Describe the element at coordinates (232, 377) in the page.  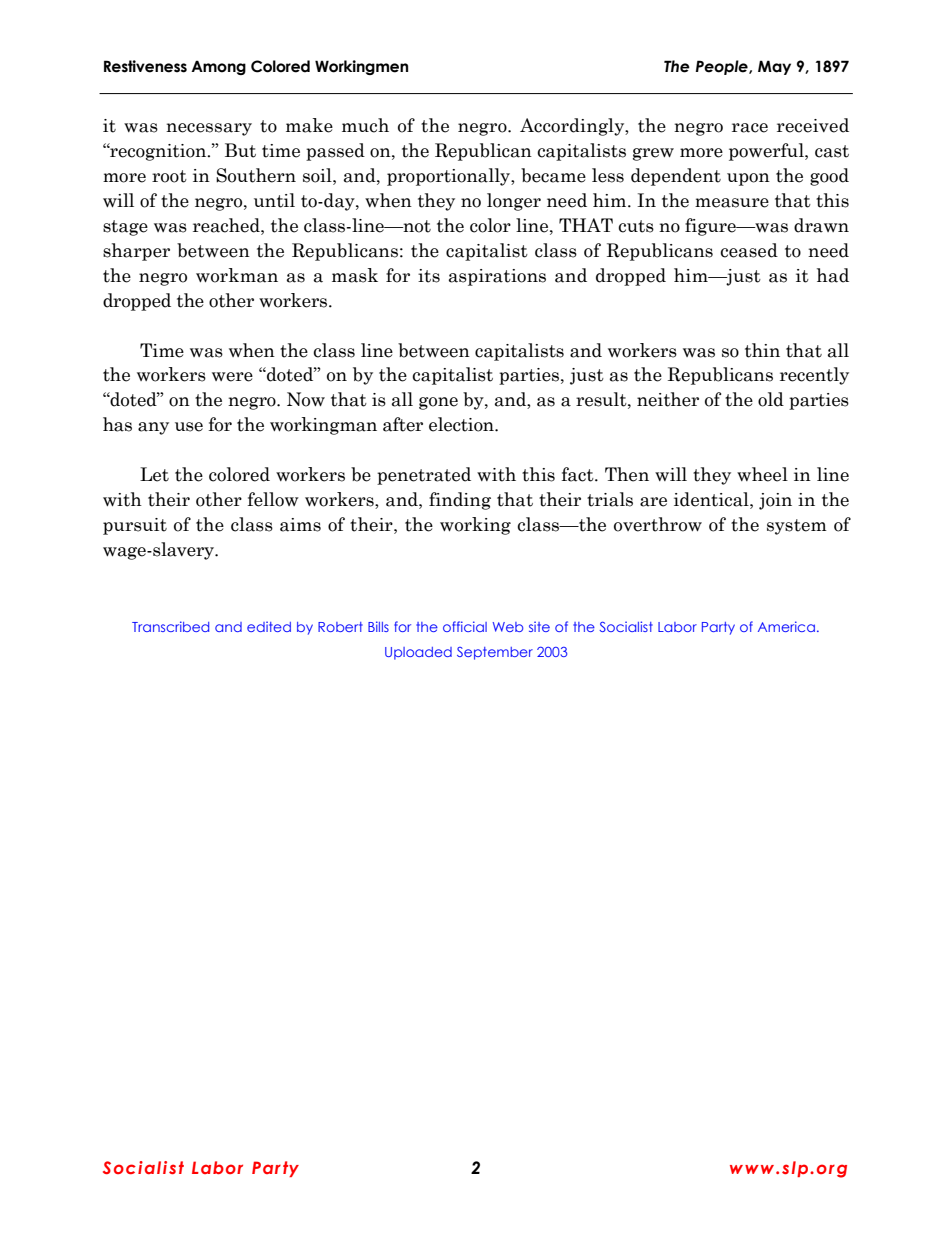
I see `were` at that location.
